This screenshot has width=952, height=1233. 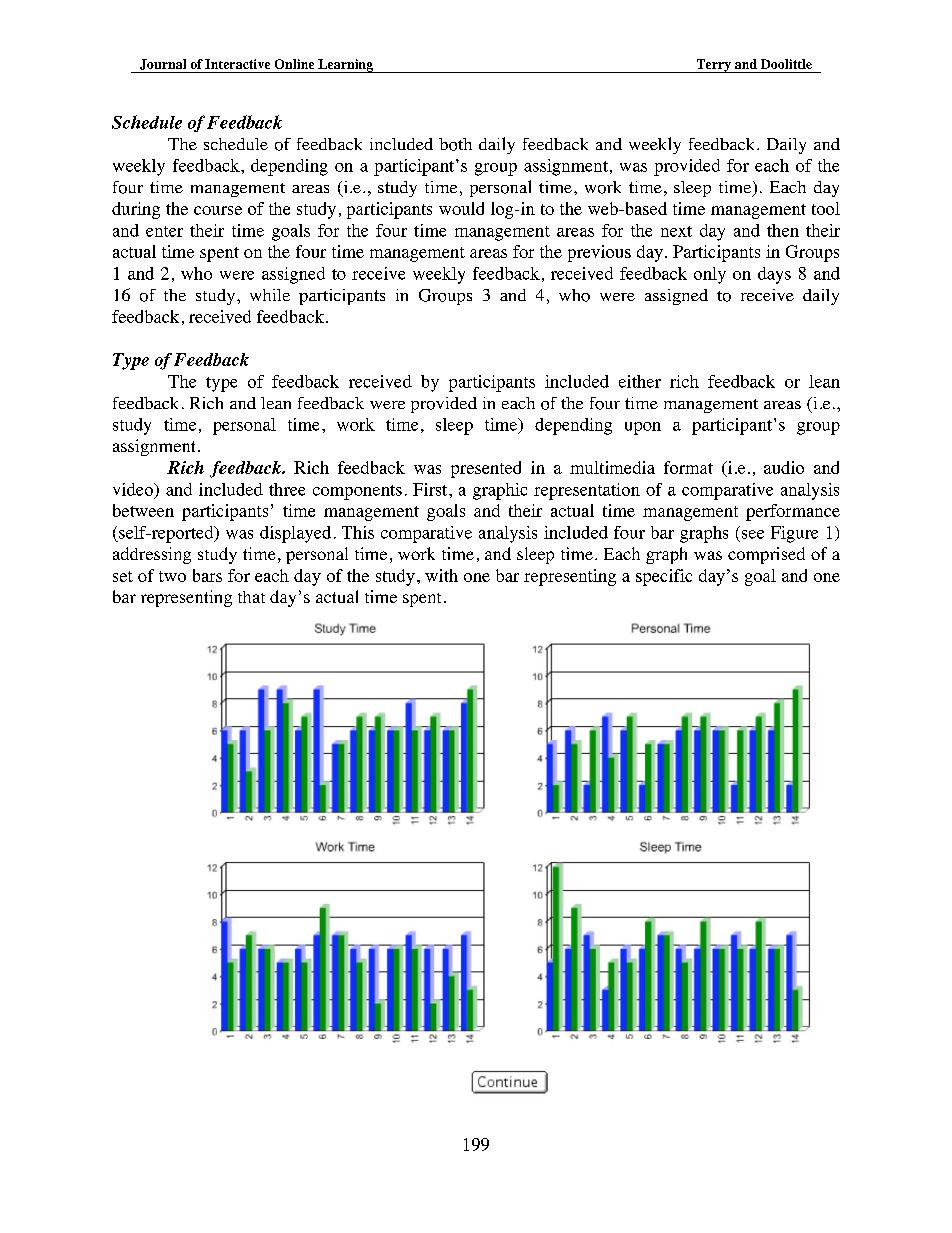 I want to click on then, so click(x=783, y=230).
